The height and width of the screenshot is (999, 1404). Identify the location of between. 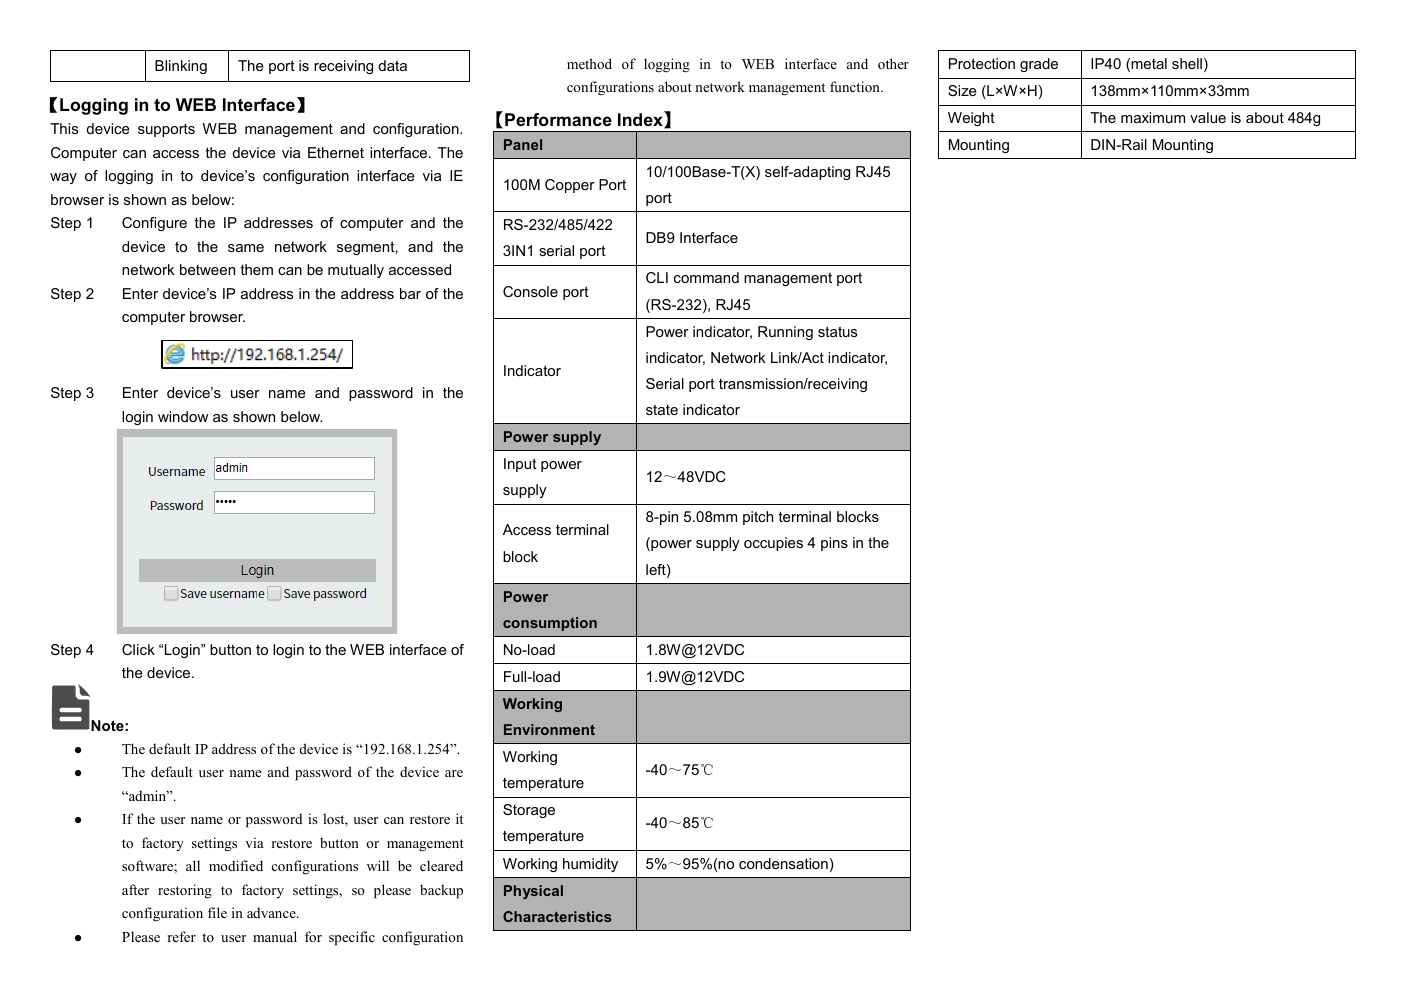
(207, 269).
